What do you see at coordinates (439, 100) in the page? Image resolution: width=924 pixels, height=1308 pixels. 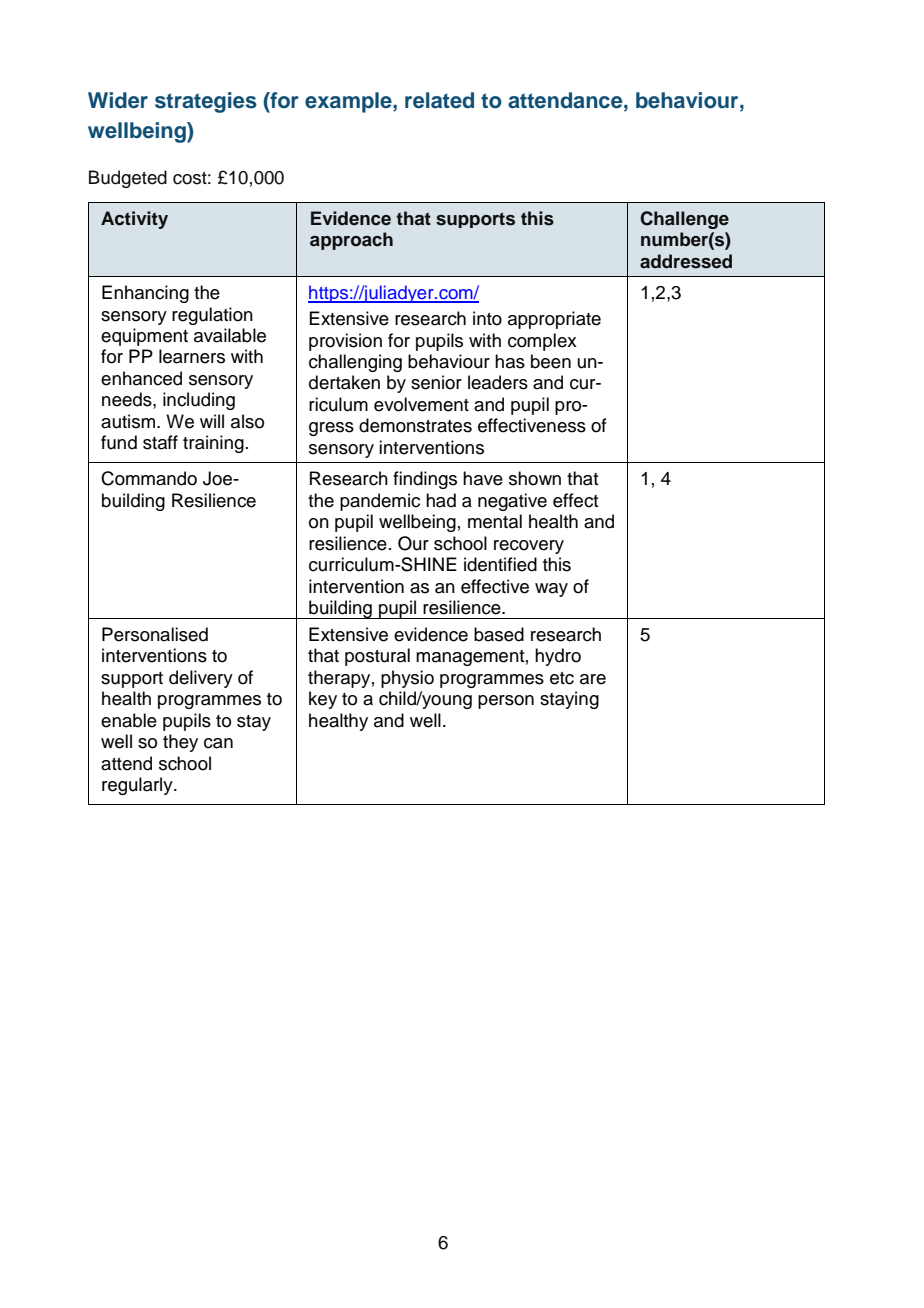 I see `related` at bounding box center [439, 100].
